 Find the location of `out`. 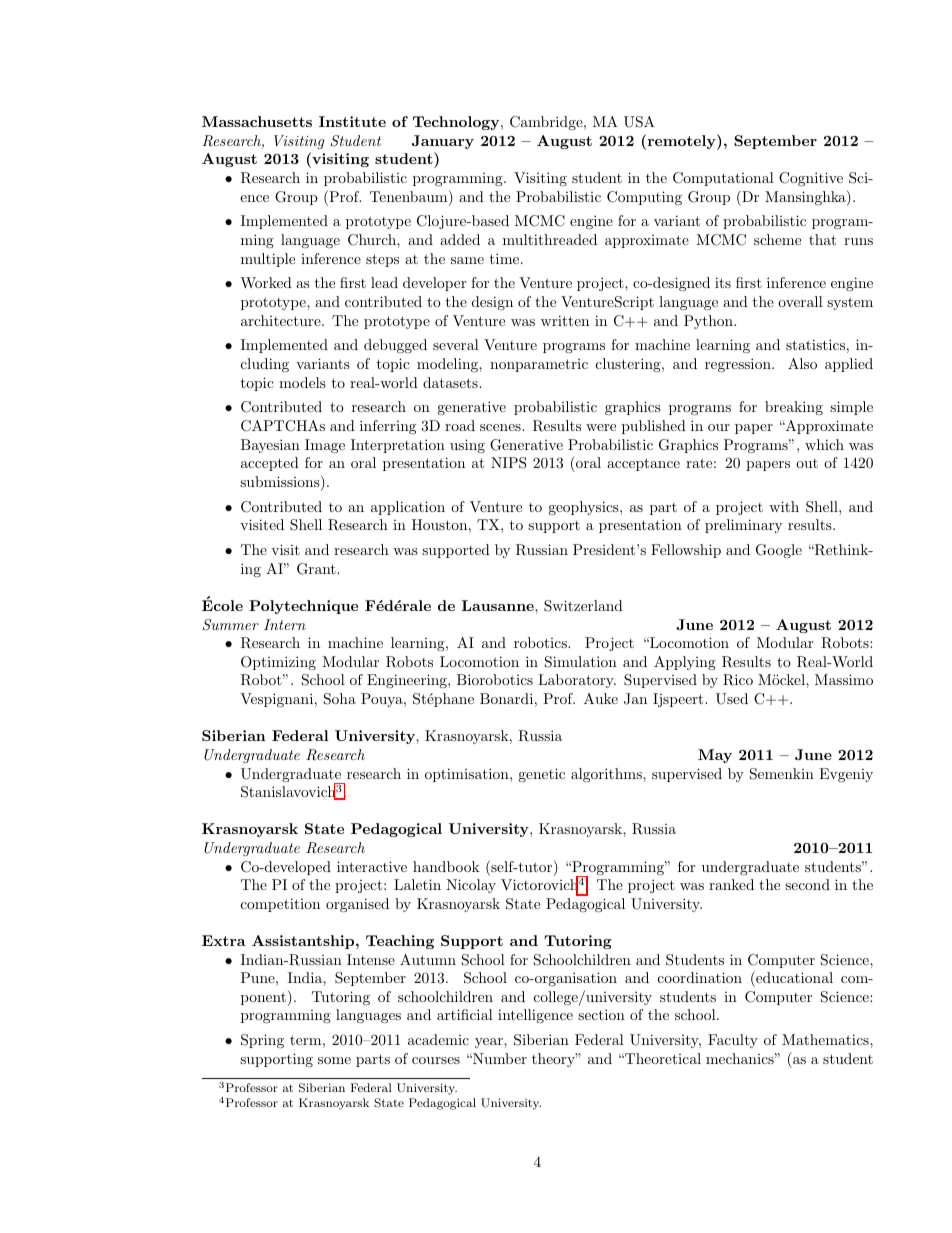

out is located at coordinates (807, 463).
